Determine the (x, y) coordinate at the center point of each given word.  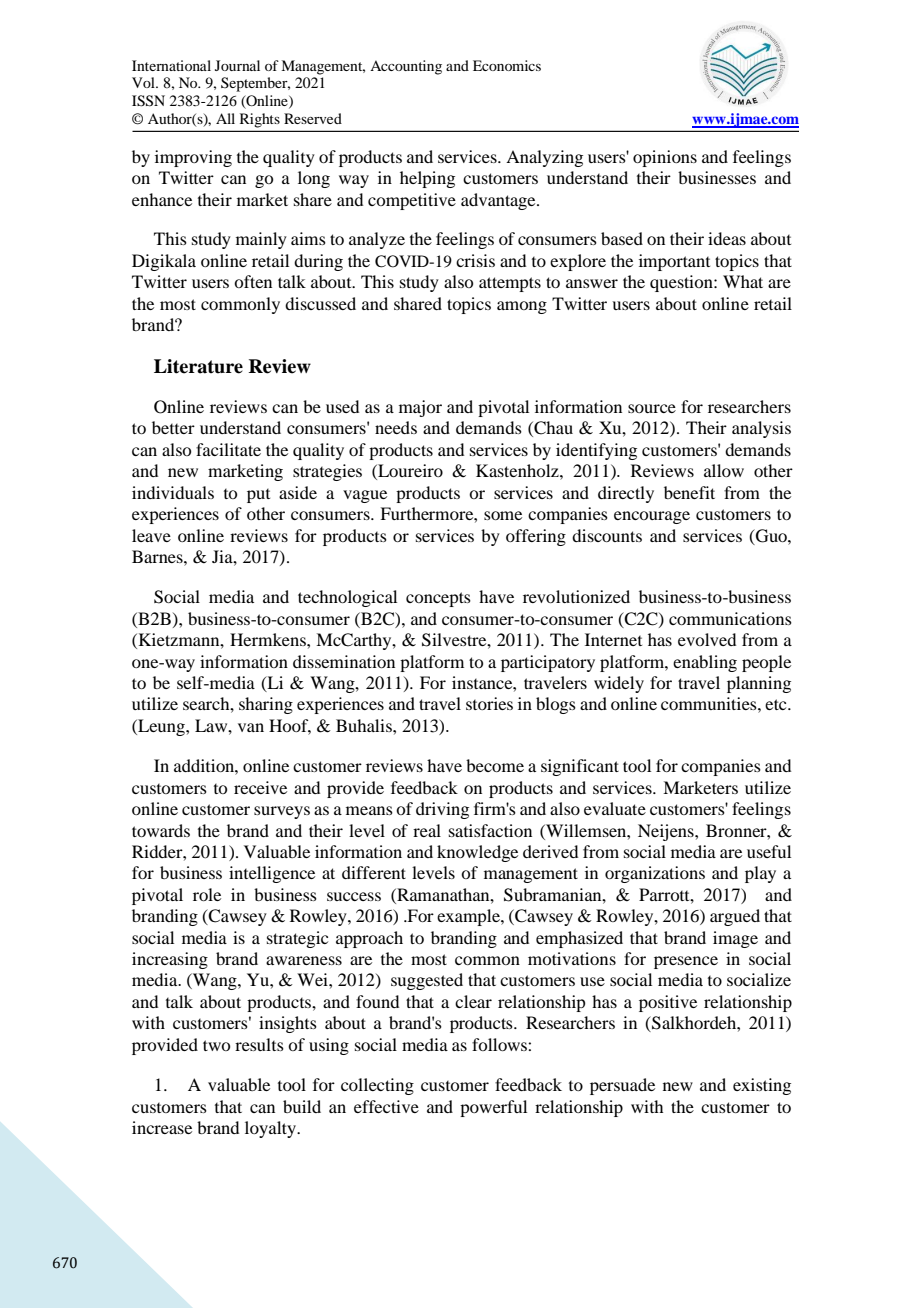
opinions (665, 158)
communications (730, 618)
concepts (438, 599)
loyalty (271, 1129)
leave (151, 535)
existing (762, 1086)
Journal (237, 65)
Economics (507, 65)
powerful (493, 1108)
